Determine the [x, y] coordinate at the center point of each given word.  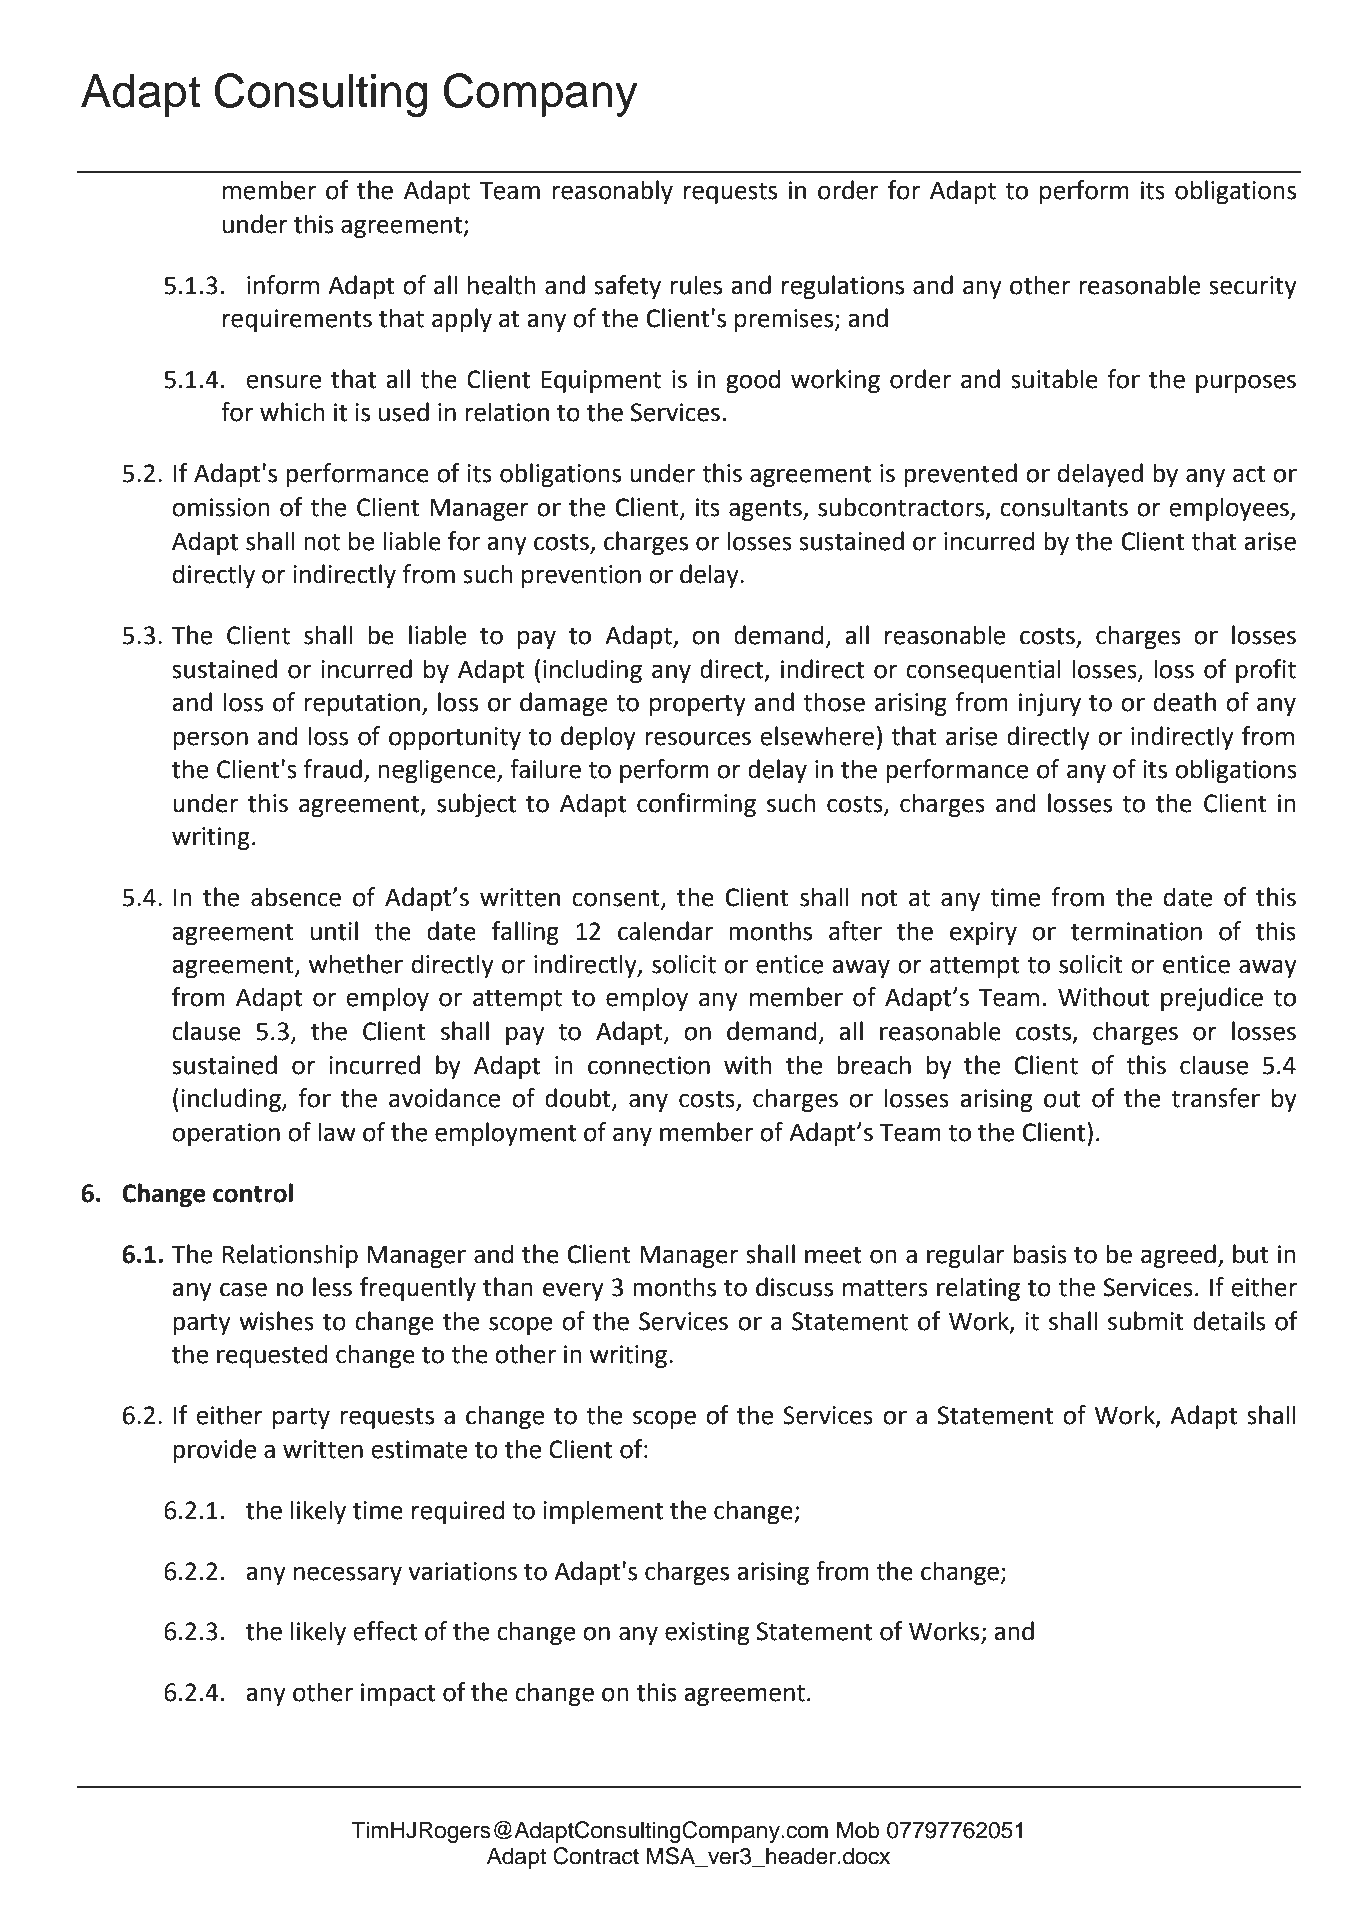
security [1253, 287]
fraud [332, 769]
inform [283, 285]
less [332, 1287]
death [1185, 702]
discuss [794, 1287]
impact [398, 1694]
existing [707, 1633]
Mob [858, 1830]
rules [696, 285]
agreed [1178, 1256]
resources [698, 738]
